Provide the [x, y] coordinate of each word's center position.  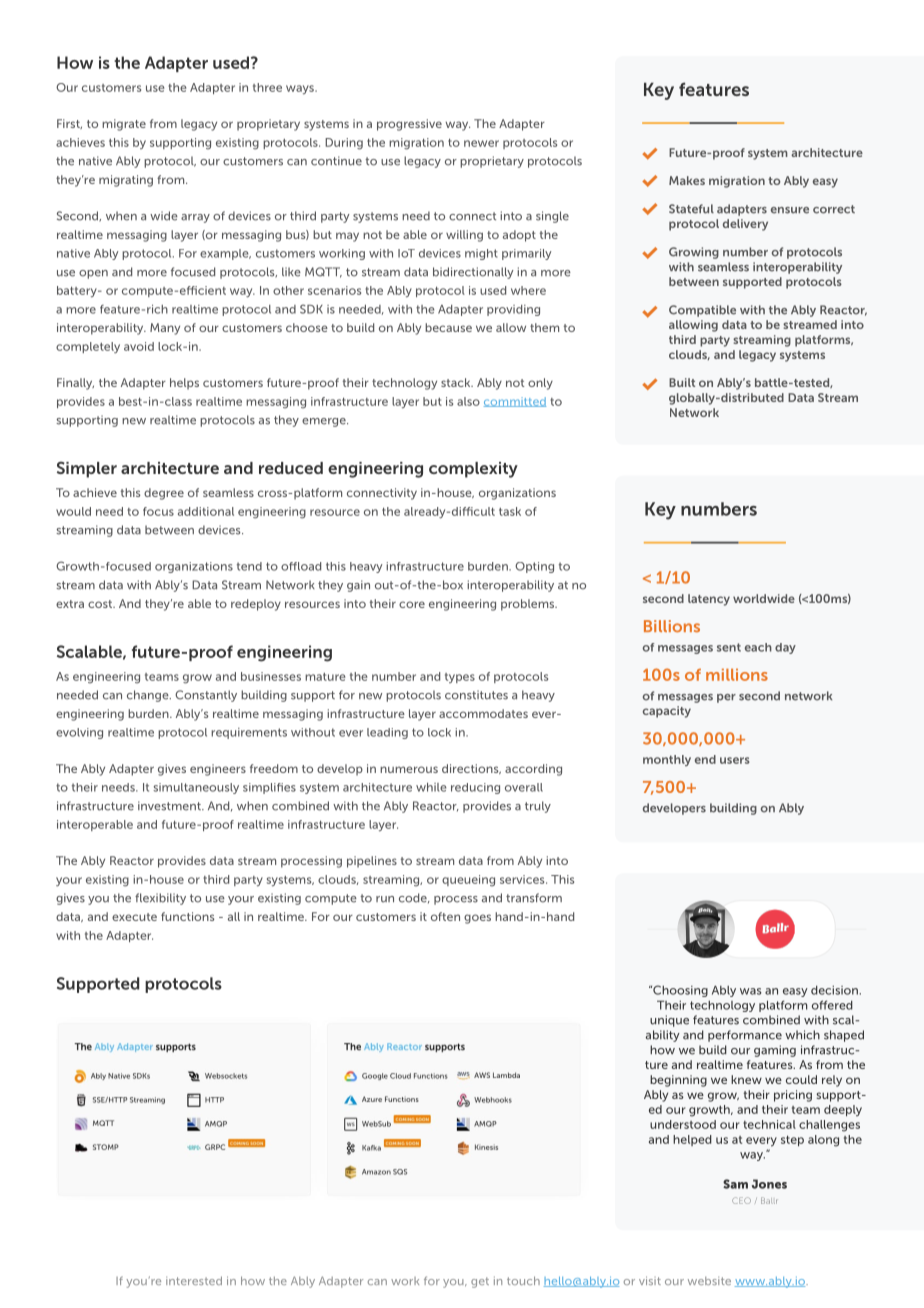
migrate [124, 125]
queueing [468, 881]
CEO [741, 1200]
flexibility [160, 899]
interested [194, 1280]
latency [709, 600]
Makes [687, 180]
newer [481, 143]
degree [164, 494]
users [735, 760]
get [480, 1282]
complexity [473, 470]
